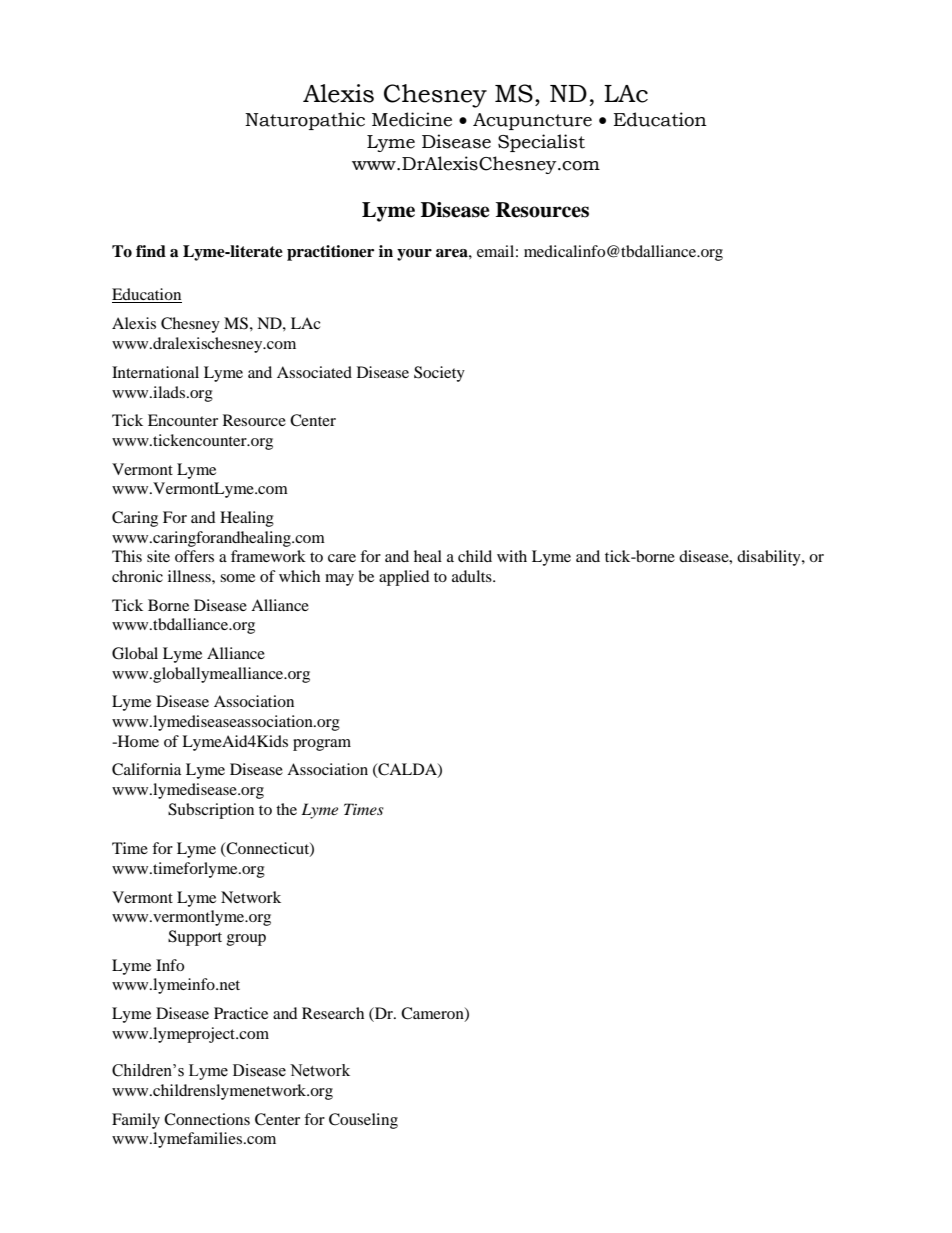 This screenshot has width=952, height=1233. What do you see at coordinates (512, 556) in the screenshot?
I see `with` at bounding box center [512, 556].
